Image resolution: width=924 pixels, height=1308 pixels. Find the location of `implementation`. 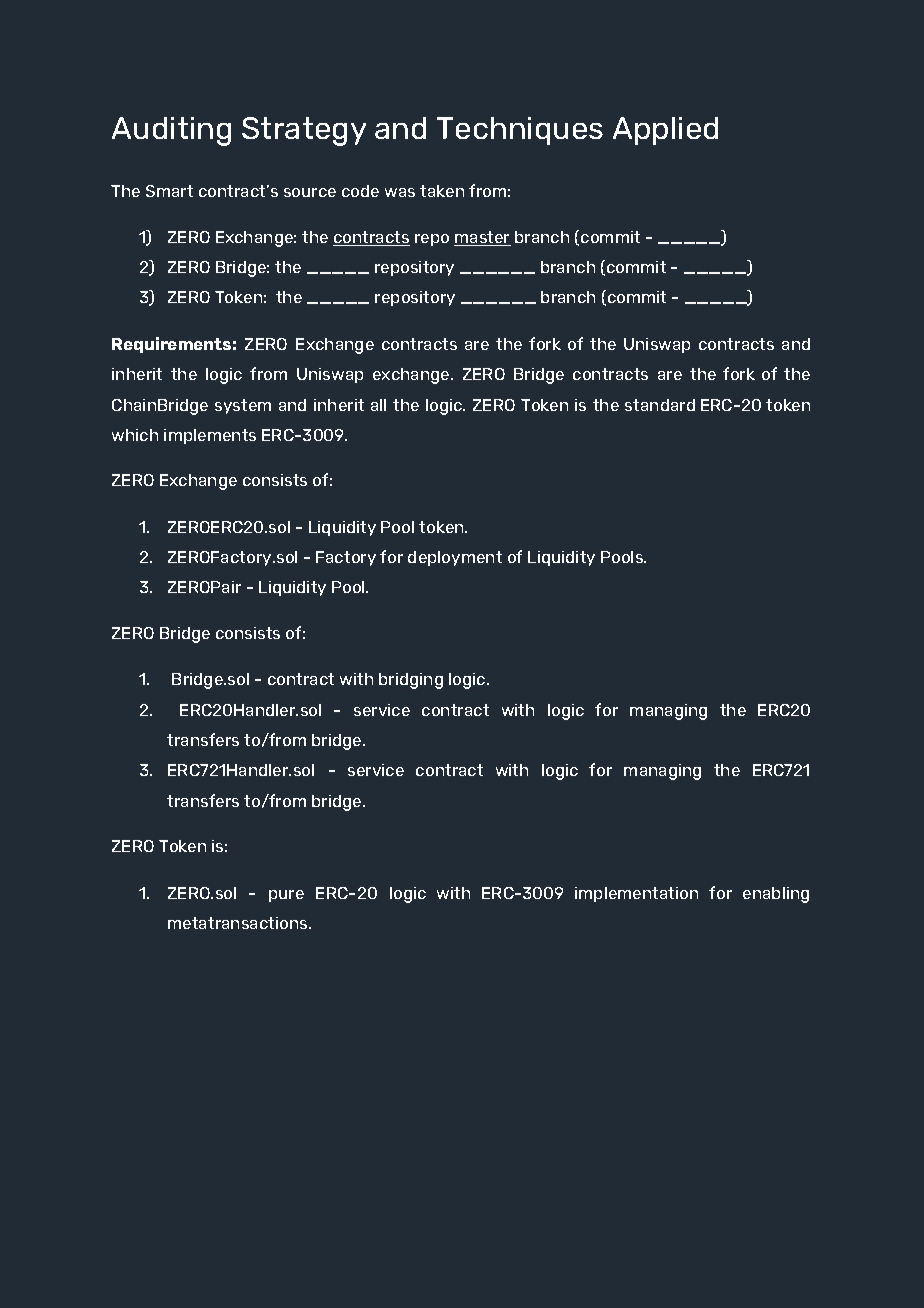

implementation is located at coordinates (636, 894).
